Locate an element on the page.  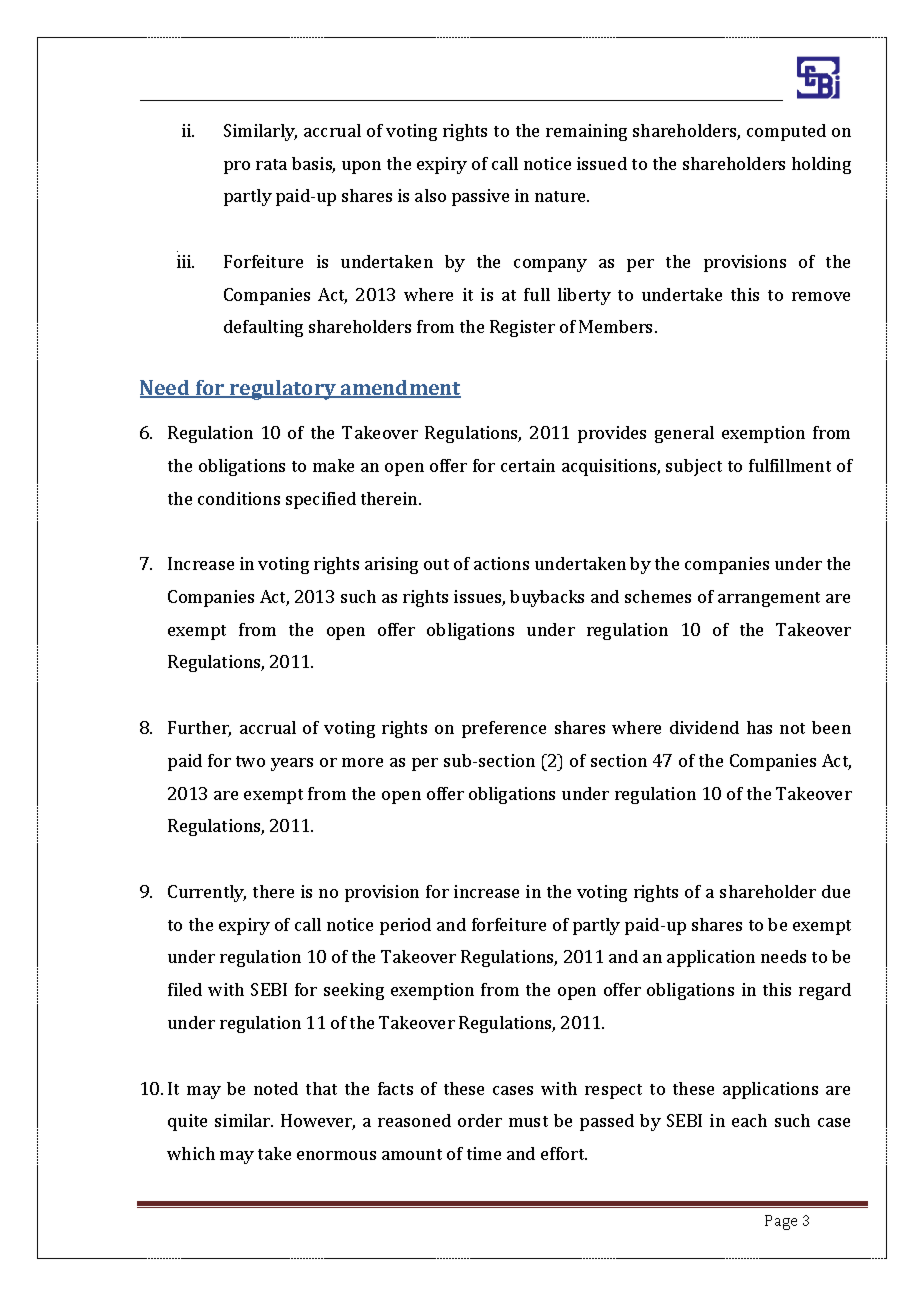
two is located at coordinates (250, 761).
